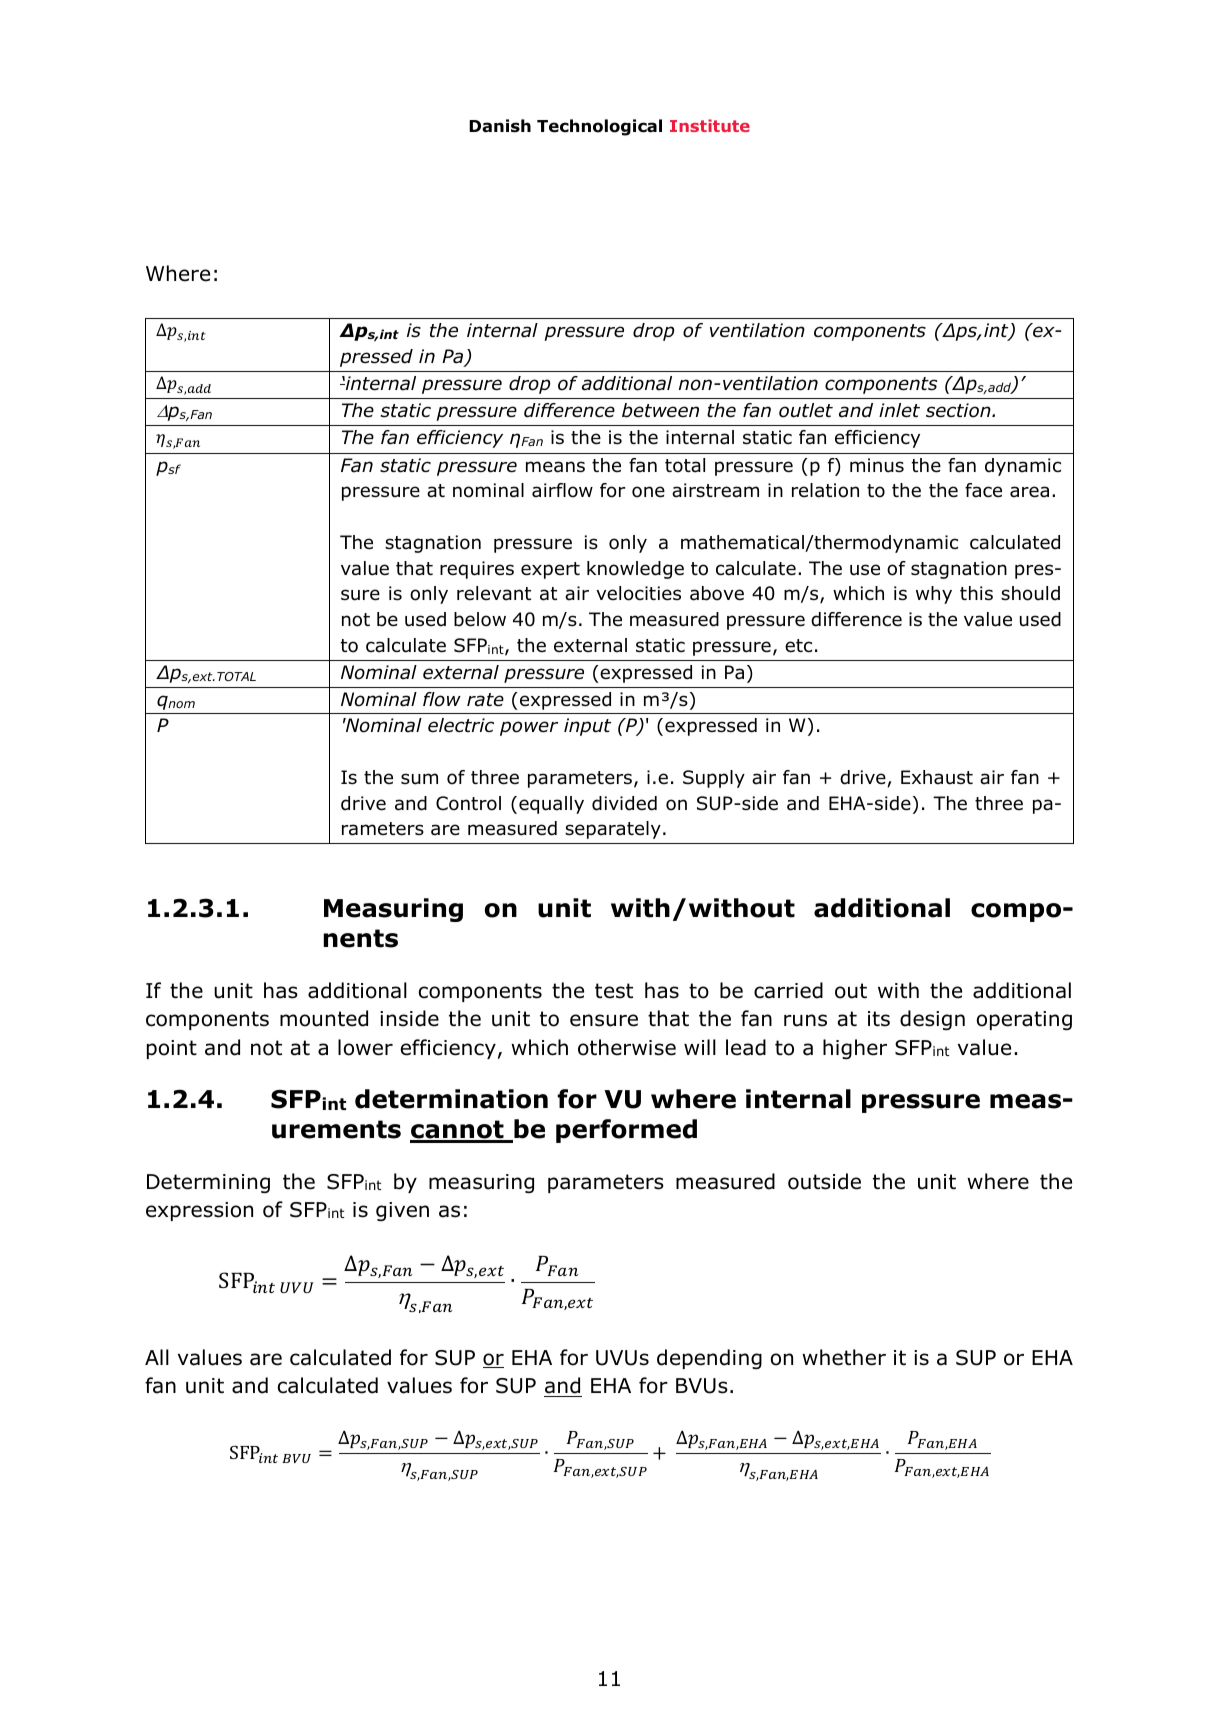 Image resolution: width=1219 pixels, height=1724 pixels. I want to click on requires, so click(477, 570).
